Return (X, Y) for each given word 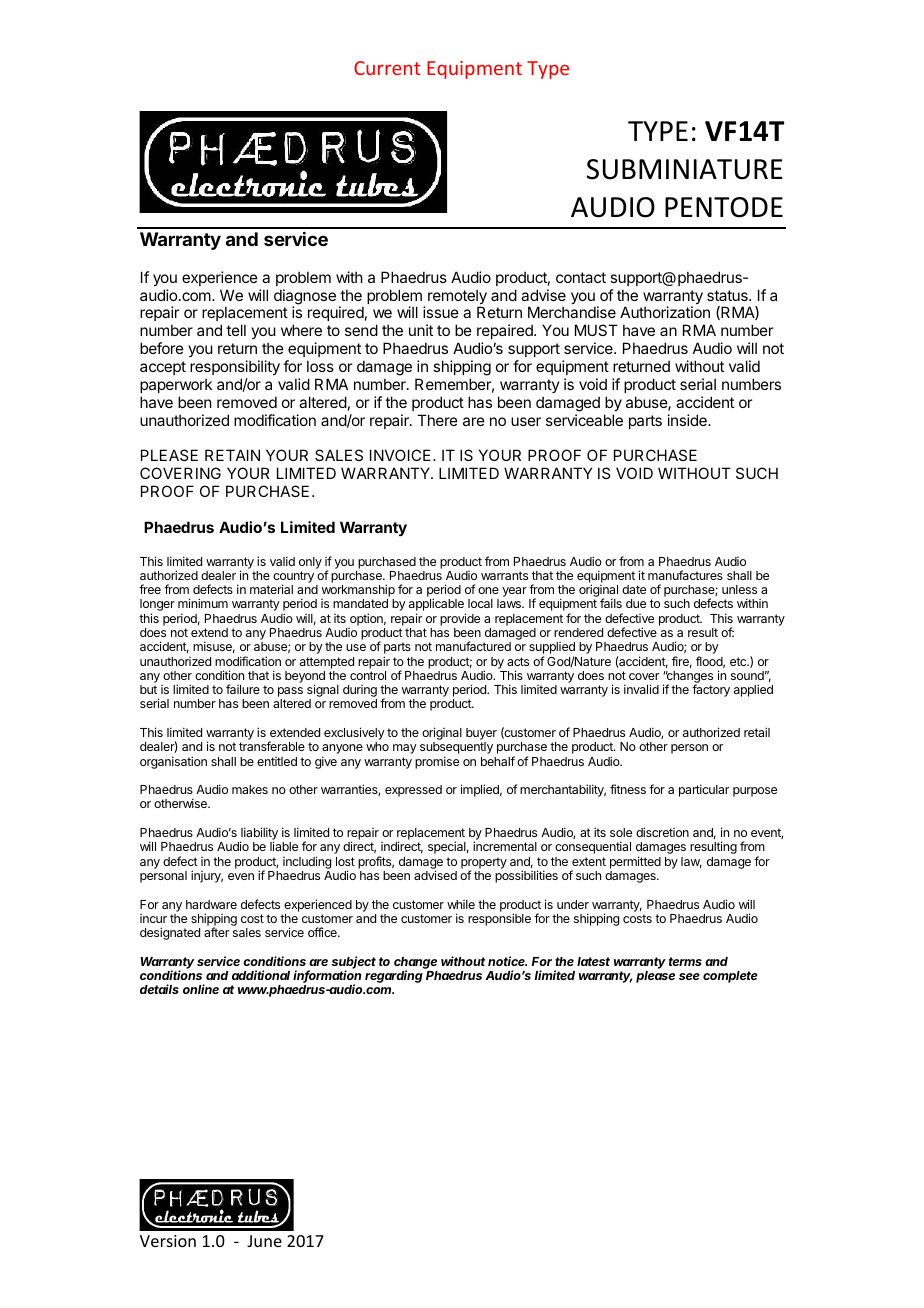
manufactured (473, 646)
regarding (394, 976)
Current (387, 68)
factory (711, 690)
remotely (457, 298)
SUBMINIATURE (685, 169)
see (689, 976)
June (264, 1241)
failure (243, 689)
